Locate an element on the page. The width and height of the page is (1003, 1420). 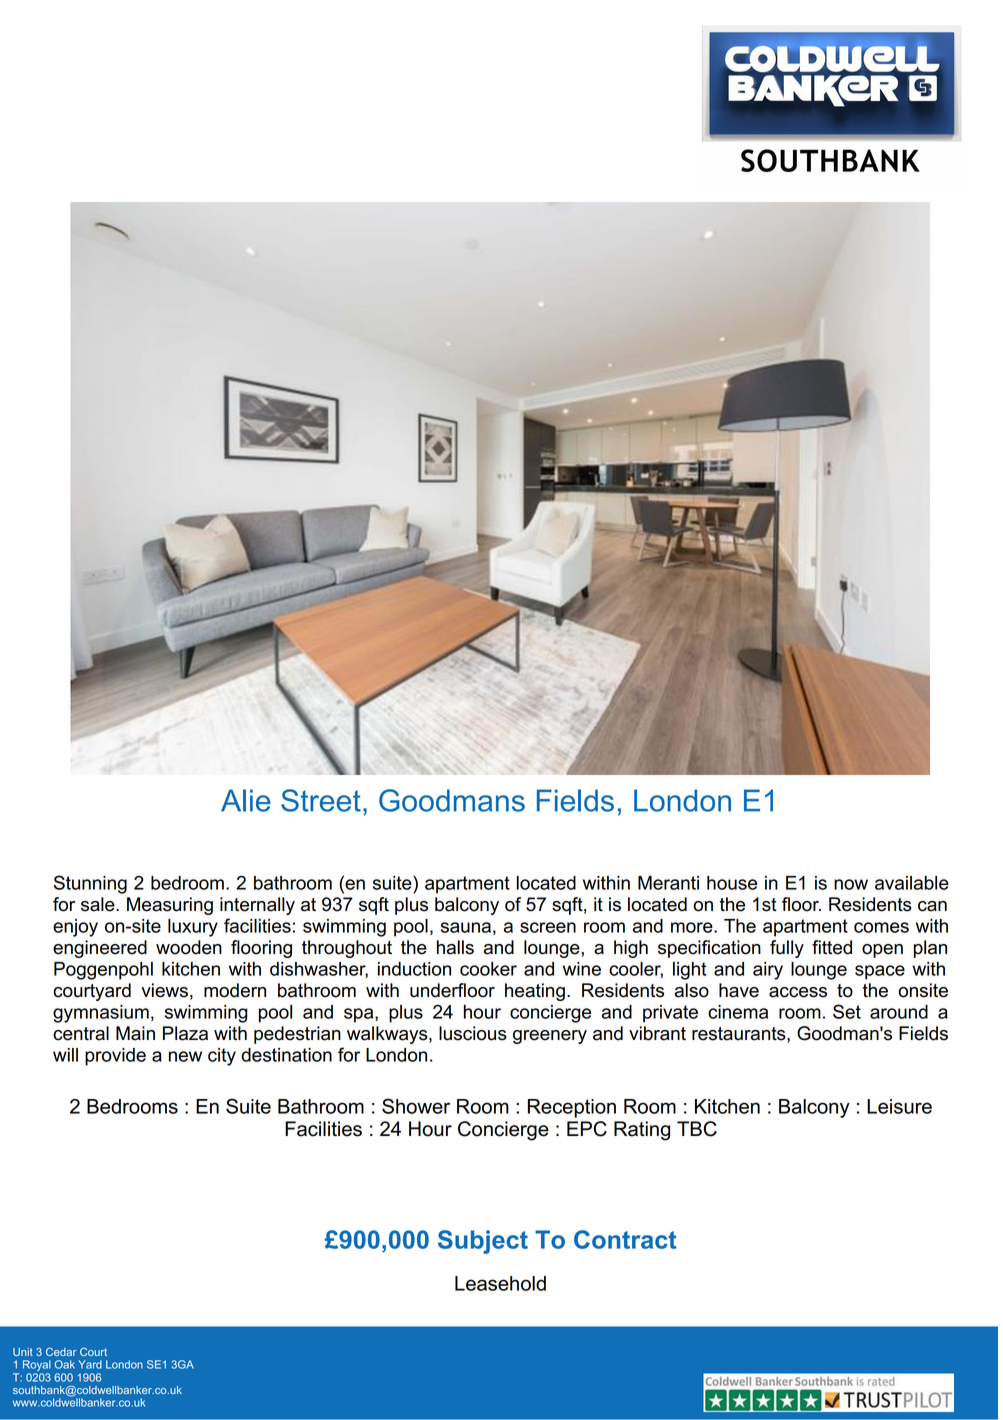
Alie is located at coordinates (246, 800).
